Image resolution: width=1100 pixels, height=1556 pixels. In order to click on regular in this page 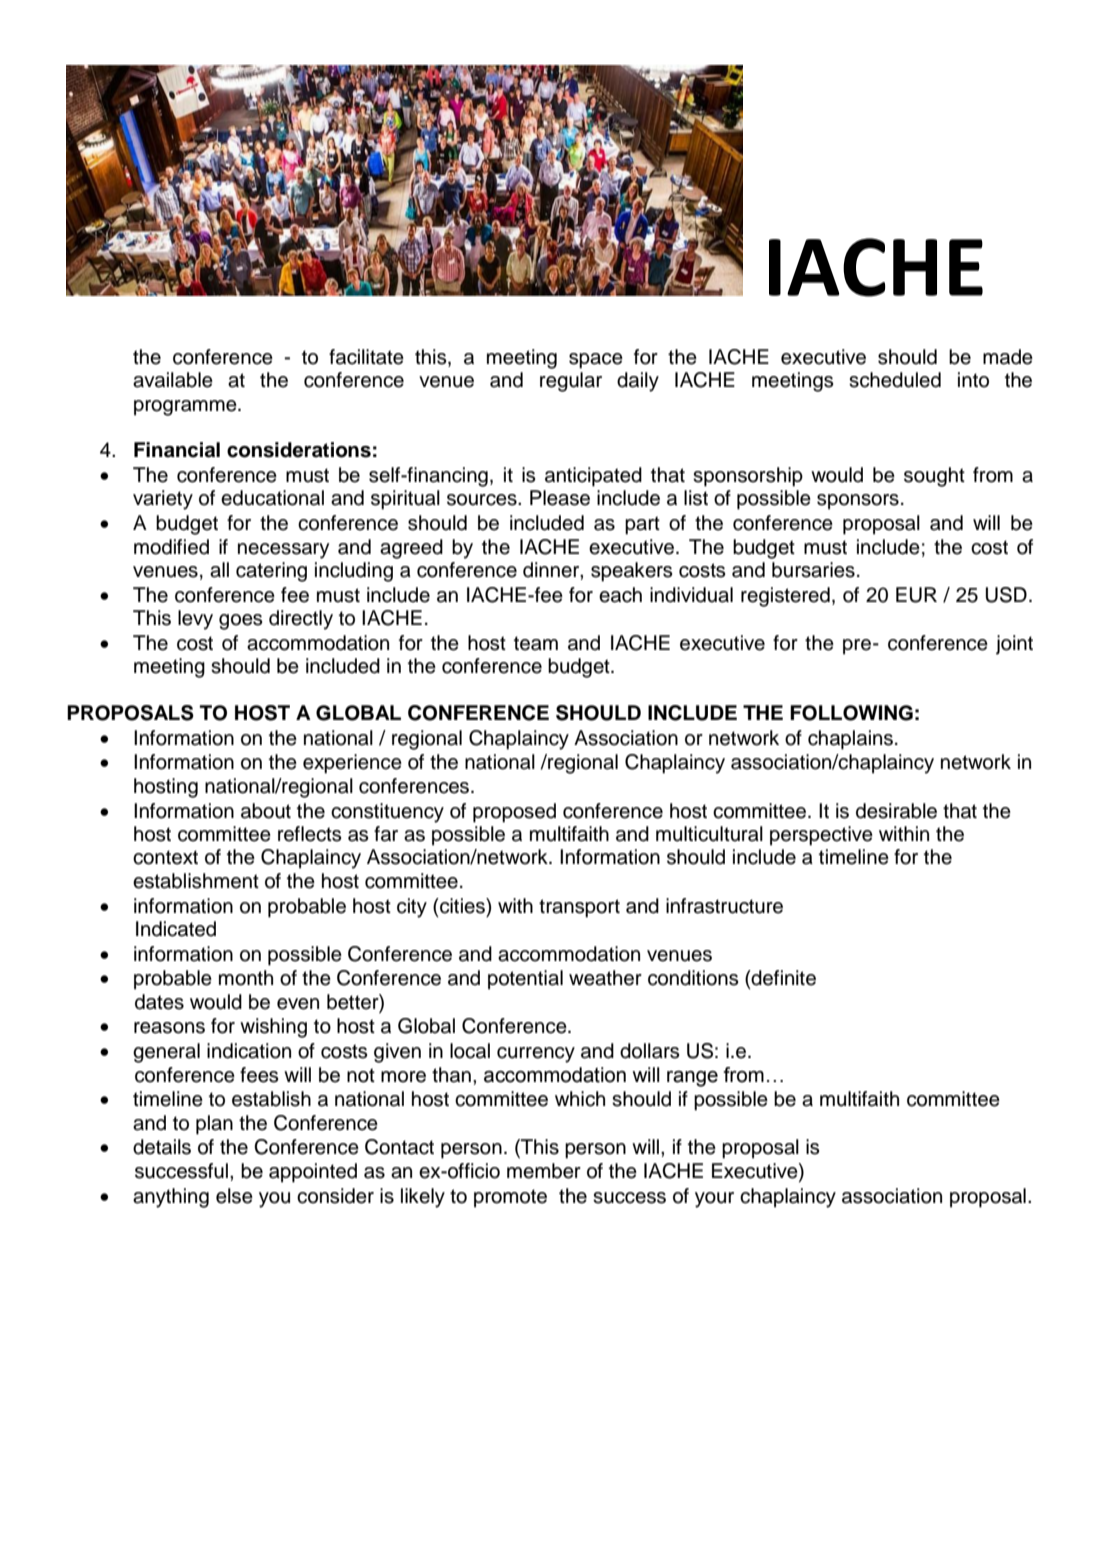, I will do `click(571, 382)`.
